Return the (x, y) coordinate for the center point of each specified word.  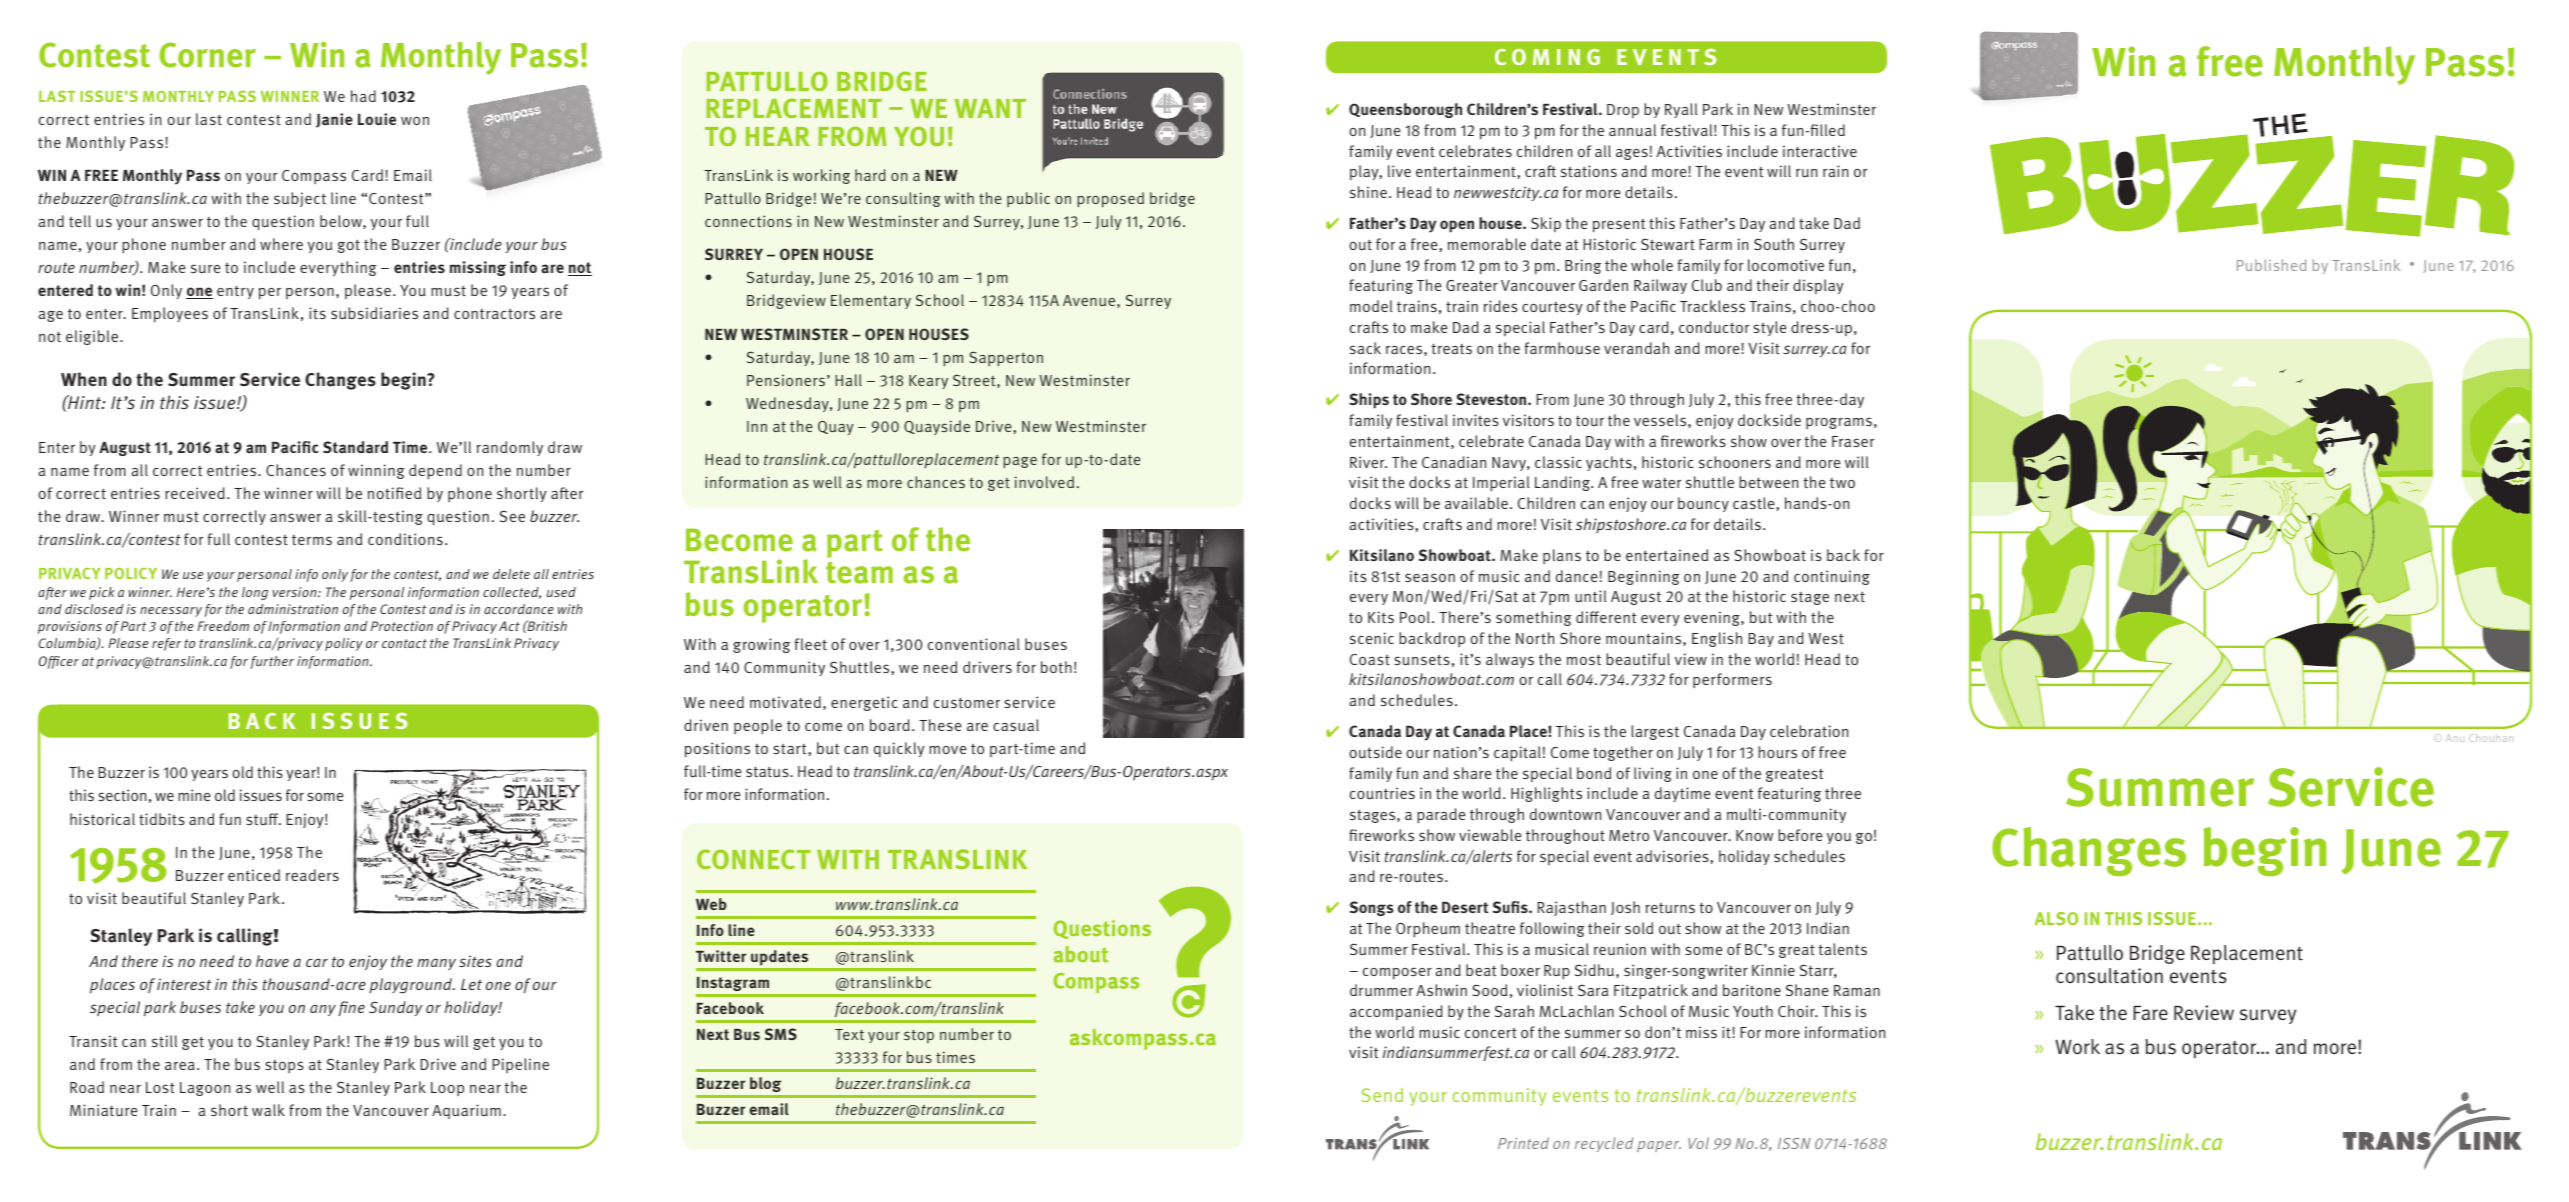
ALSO (2056, 918)
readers (312, 875)
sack (1365, 348)
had (363, 96)
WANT (990, 108)
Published (2271, 265)
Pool (1415, 617)
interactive (1820, 151)
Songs (1372, 908)
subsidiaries (374, 313)
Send (1382, 1095)
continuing (1832, 577)
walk (268, 1110)
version (296, 592)
